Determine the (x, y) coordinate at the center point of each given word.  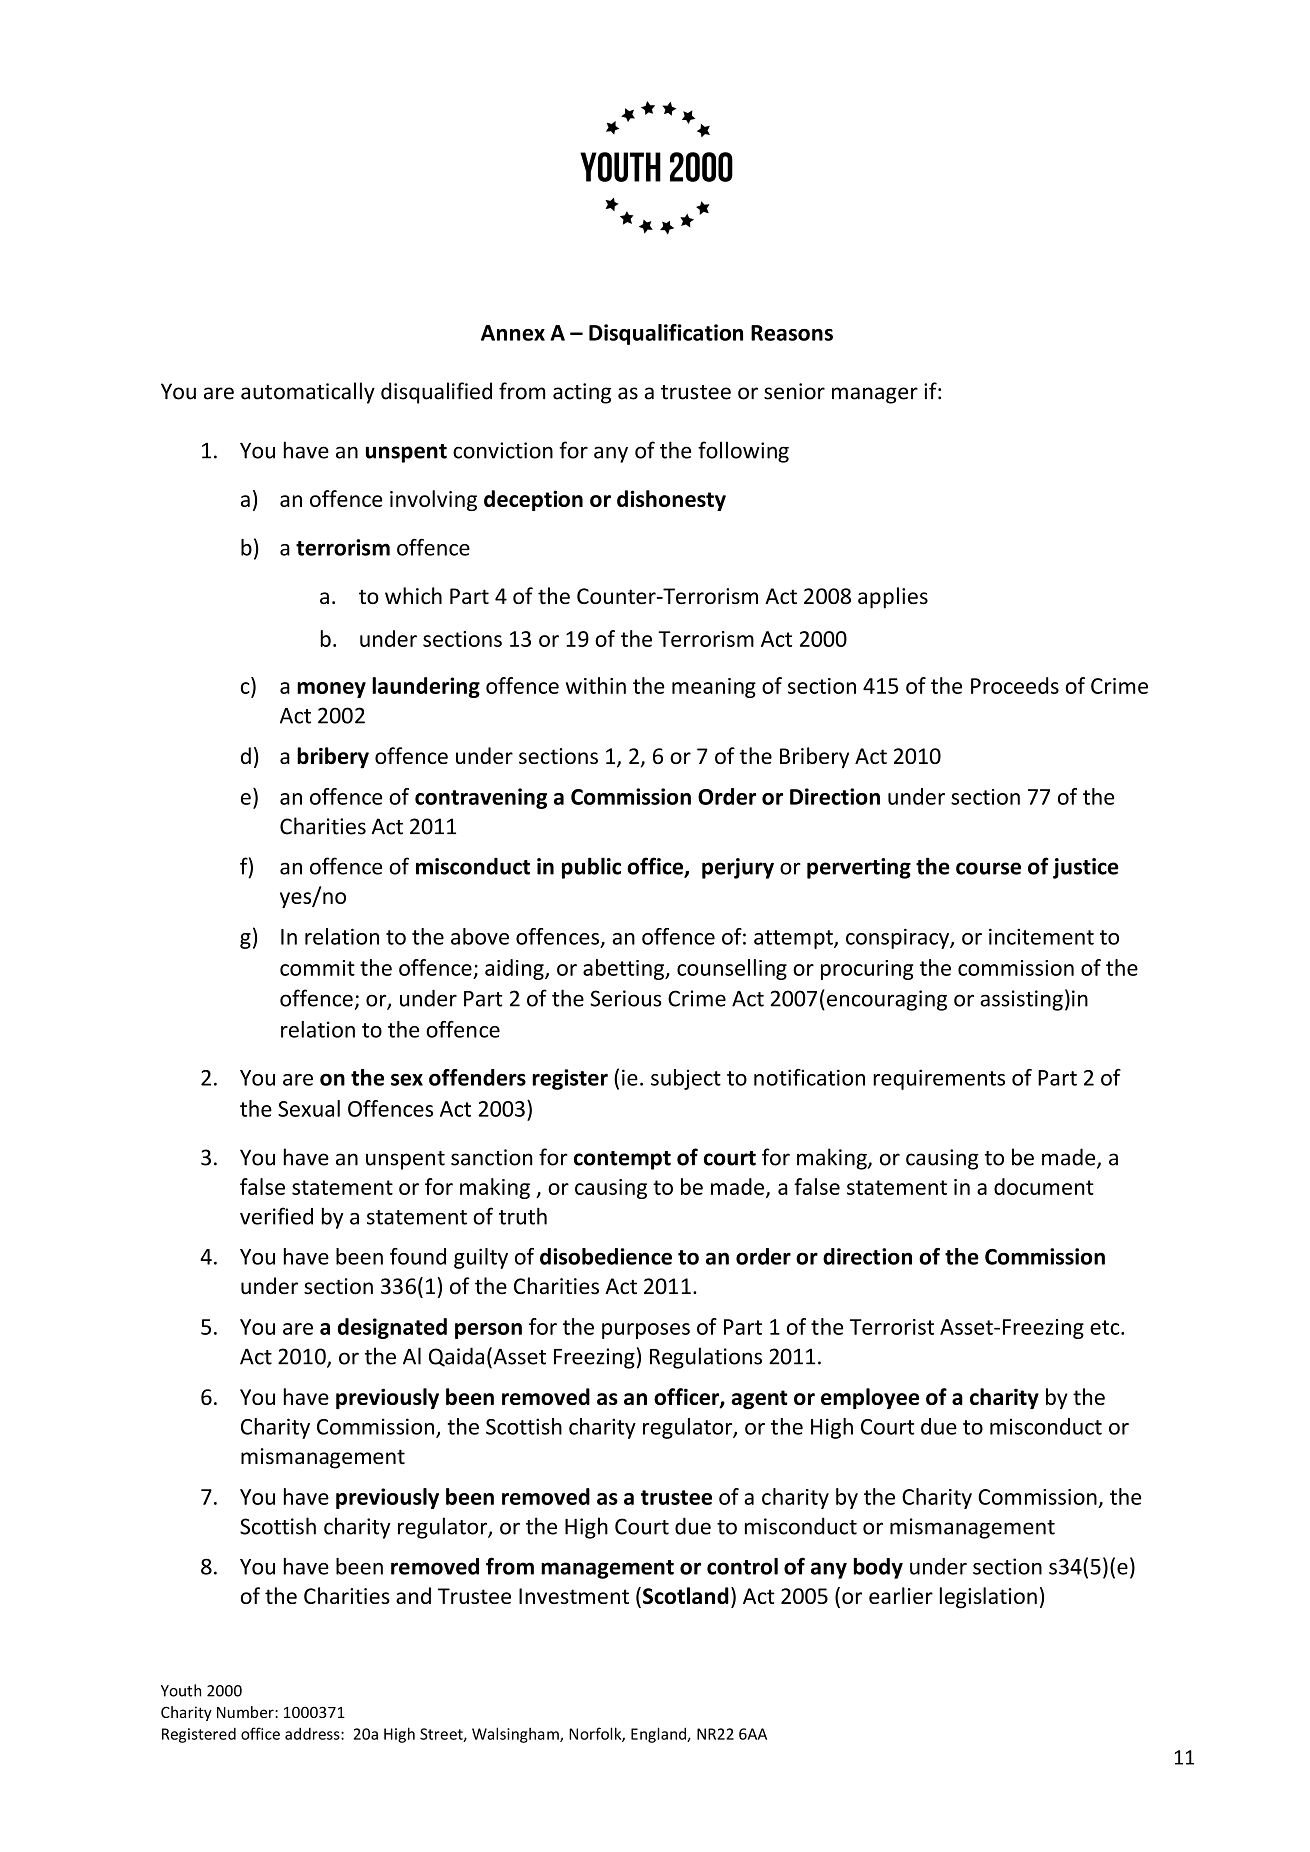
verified (276, 1216)
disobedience (606, 1256)
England (659, 1735)
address (313, 1734)
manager (875, 395)
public (591, 868)
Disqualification (666, 334)
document (1044, 1186)
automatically (308, 393)
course (988, 868)
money (331, 690)
